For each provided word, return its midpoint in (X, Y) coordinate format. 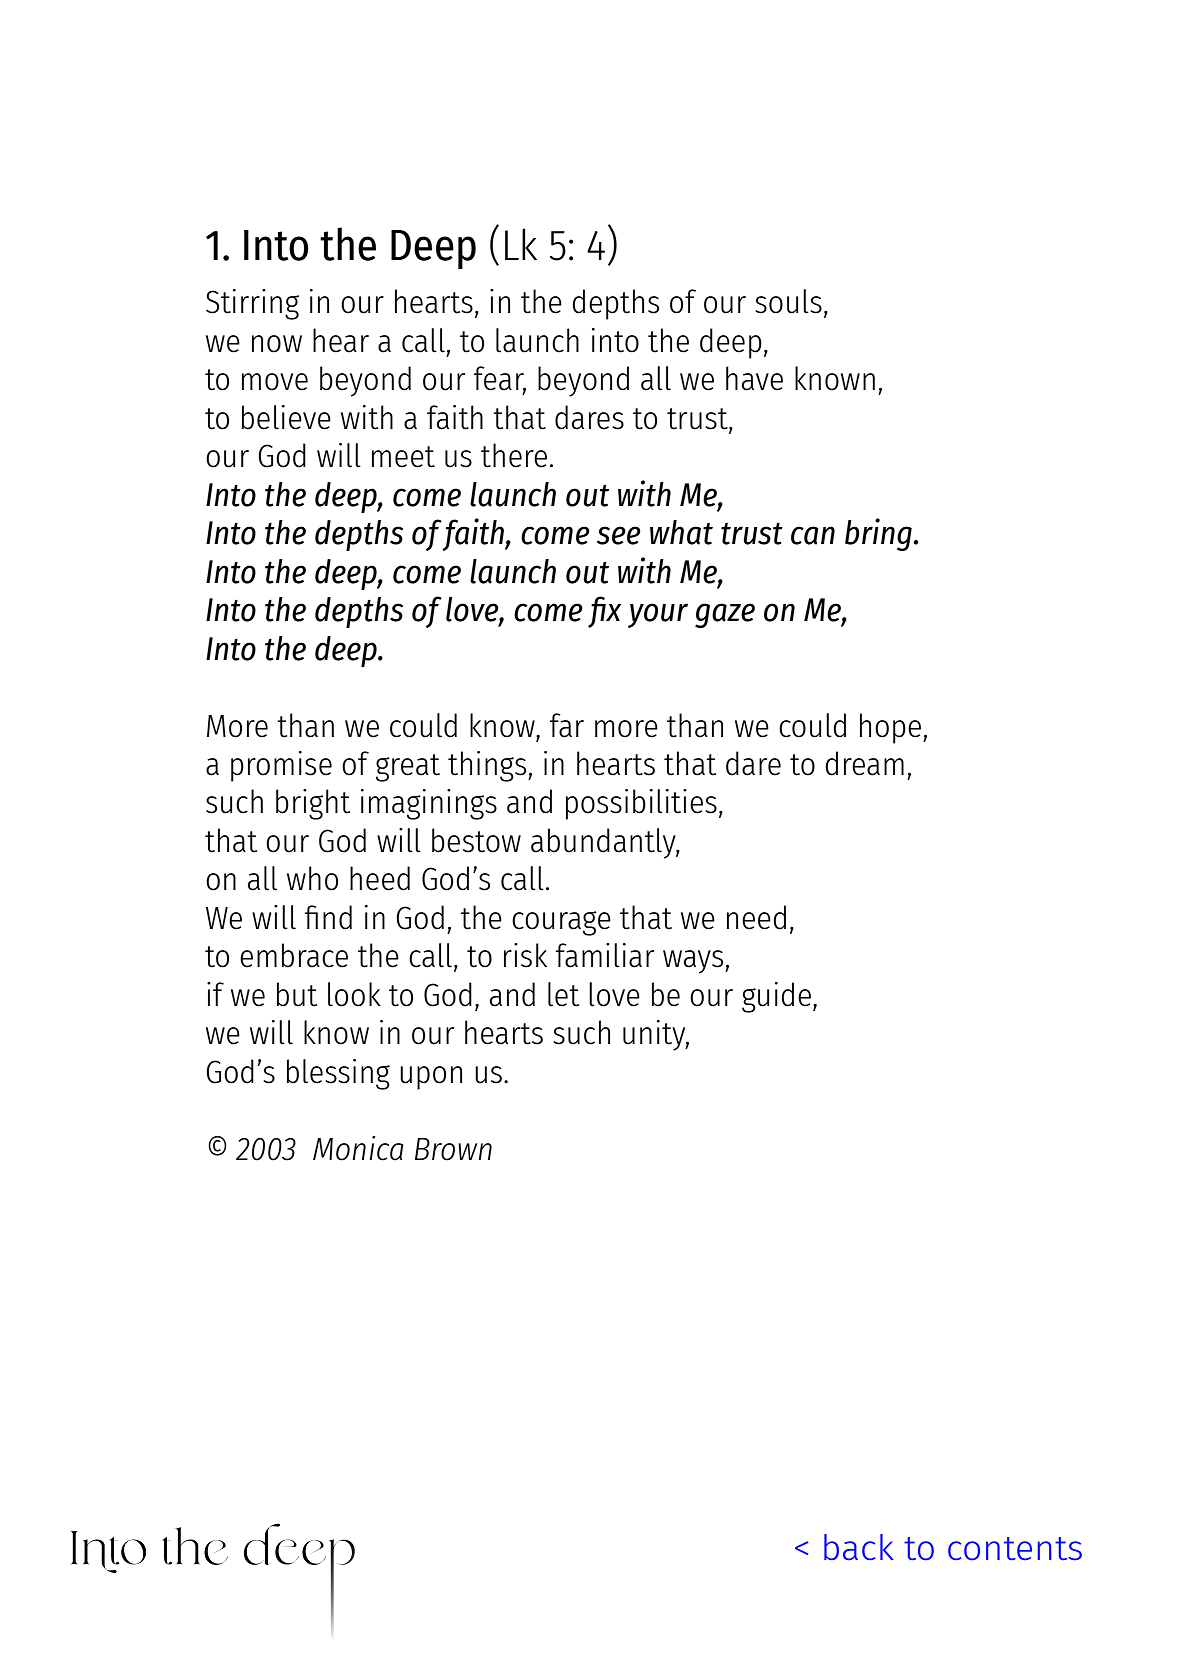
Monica (358, 1148)
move (275, 382)
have (754, 378)
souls (788, 301)
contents (1015, 1549)
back (859, 1547)
